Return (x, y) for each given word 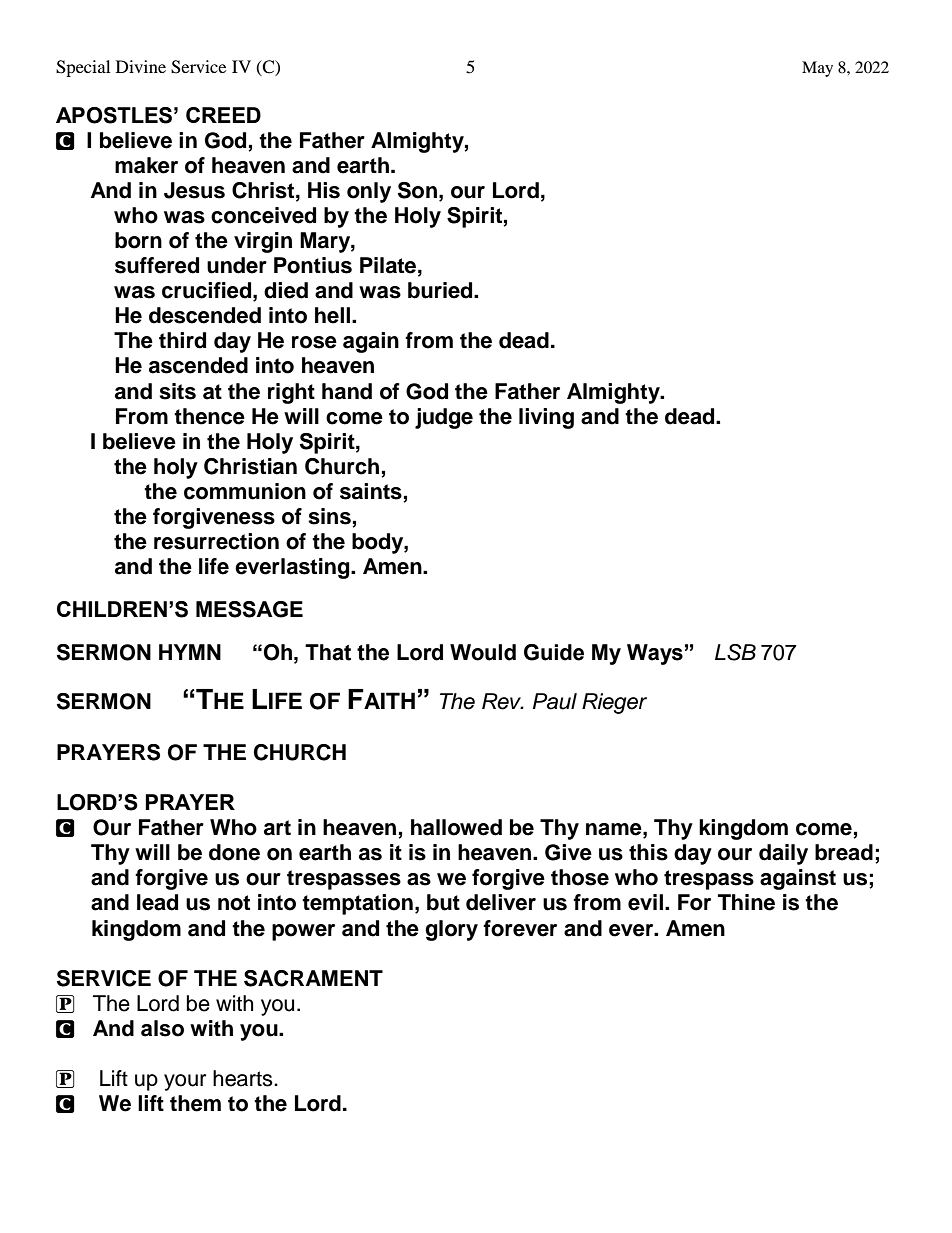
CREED (223, 115)
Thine (746, 902)
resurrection (216, 541)
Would (483, 652)
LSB (735, 652)
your (185, 1082)
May (817, 69)
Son (417, 190)
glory (451, 930)
